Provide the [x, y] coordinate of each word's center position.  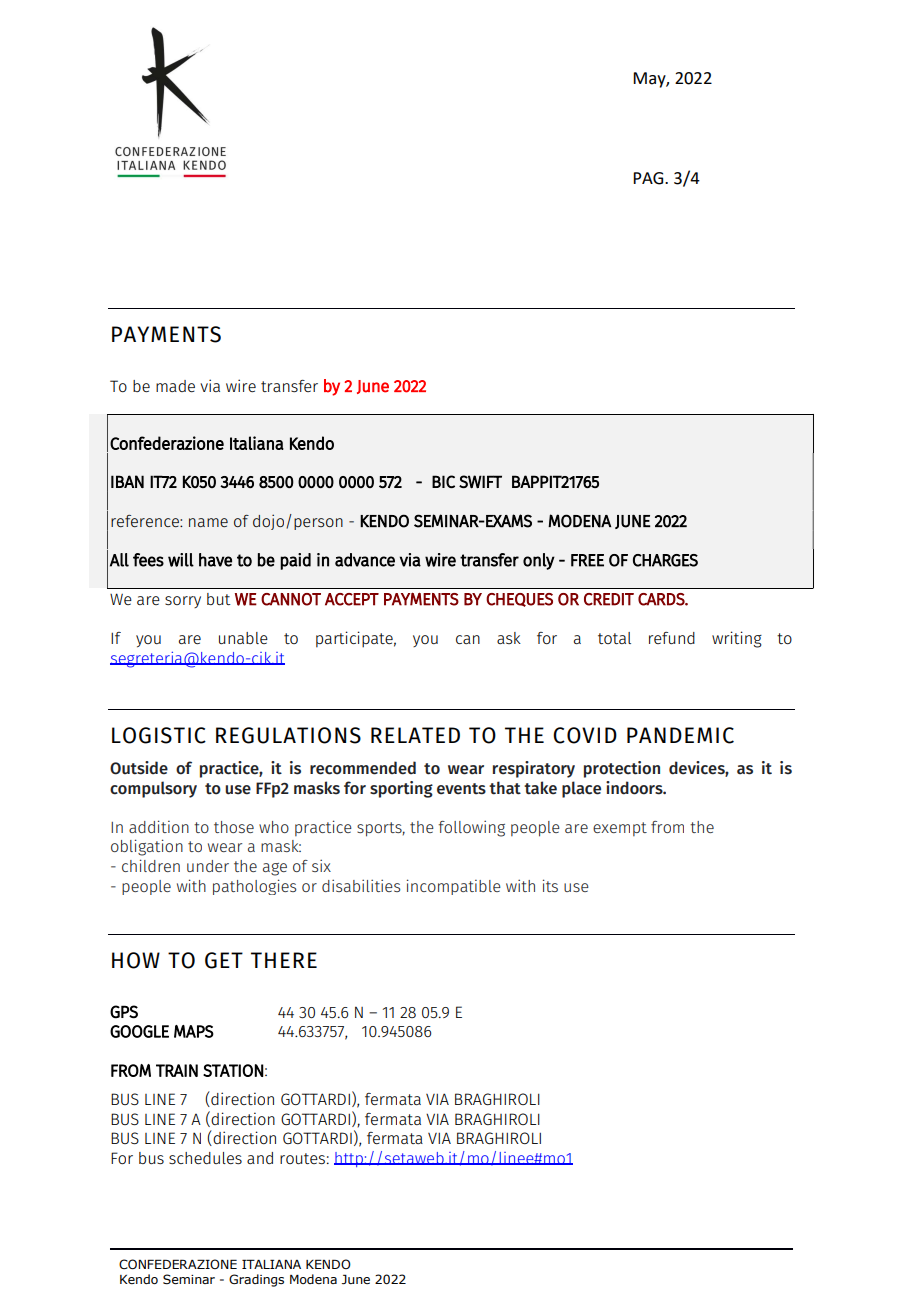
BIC [443, 481]
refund [672, 638]
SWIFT [480, 482]
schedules [205, 1158]
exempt [620, 829]
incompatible [454, 887]
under [208, 866]
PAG [649, 178]
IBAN [127, 481]
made [175, 386]
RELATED [415, 735]
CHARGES [665, 560]
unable [243, 638]
